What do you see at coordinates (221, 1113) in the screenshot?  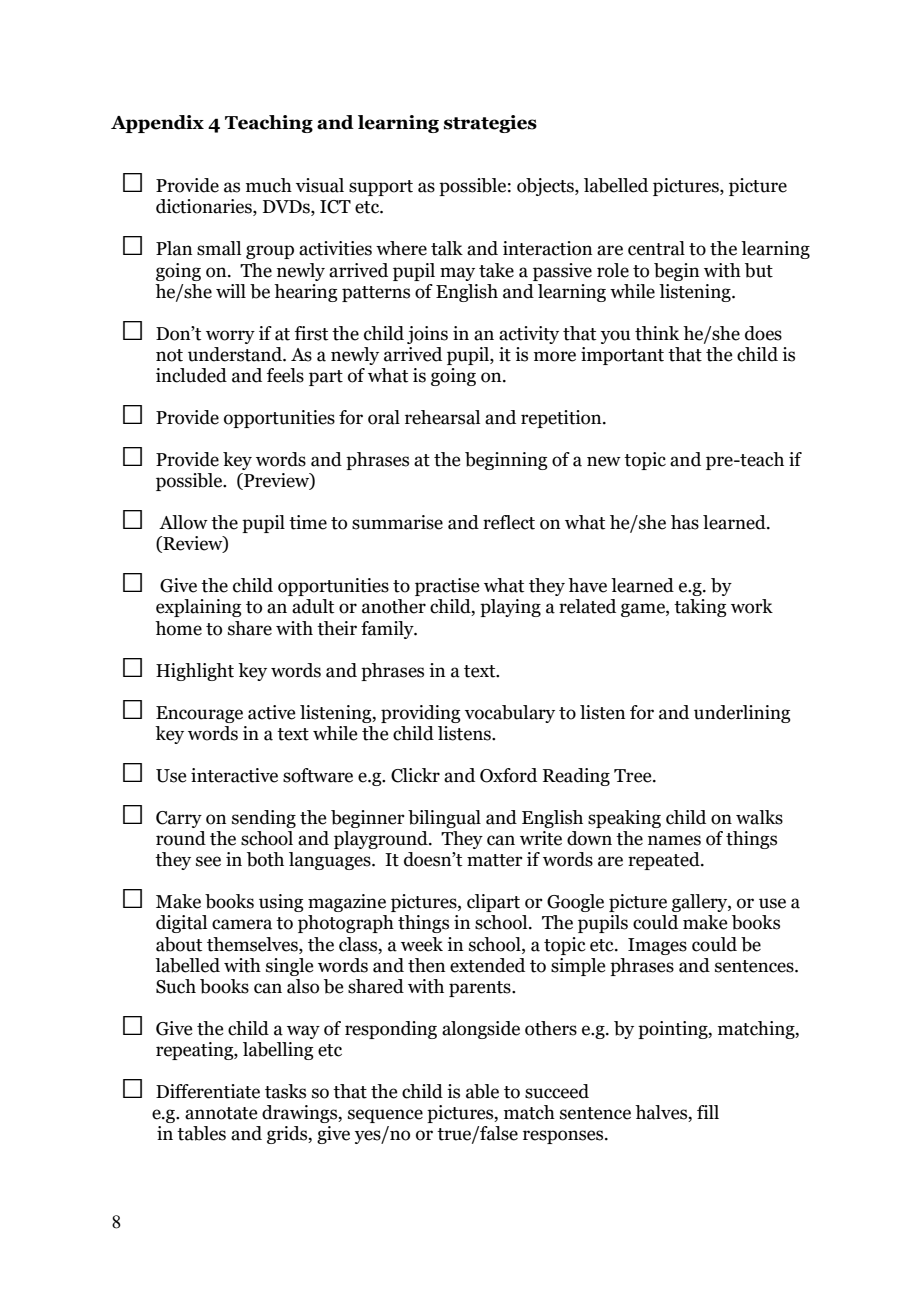 I see `annotate` at bounding box center [221, 1113].
